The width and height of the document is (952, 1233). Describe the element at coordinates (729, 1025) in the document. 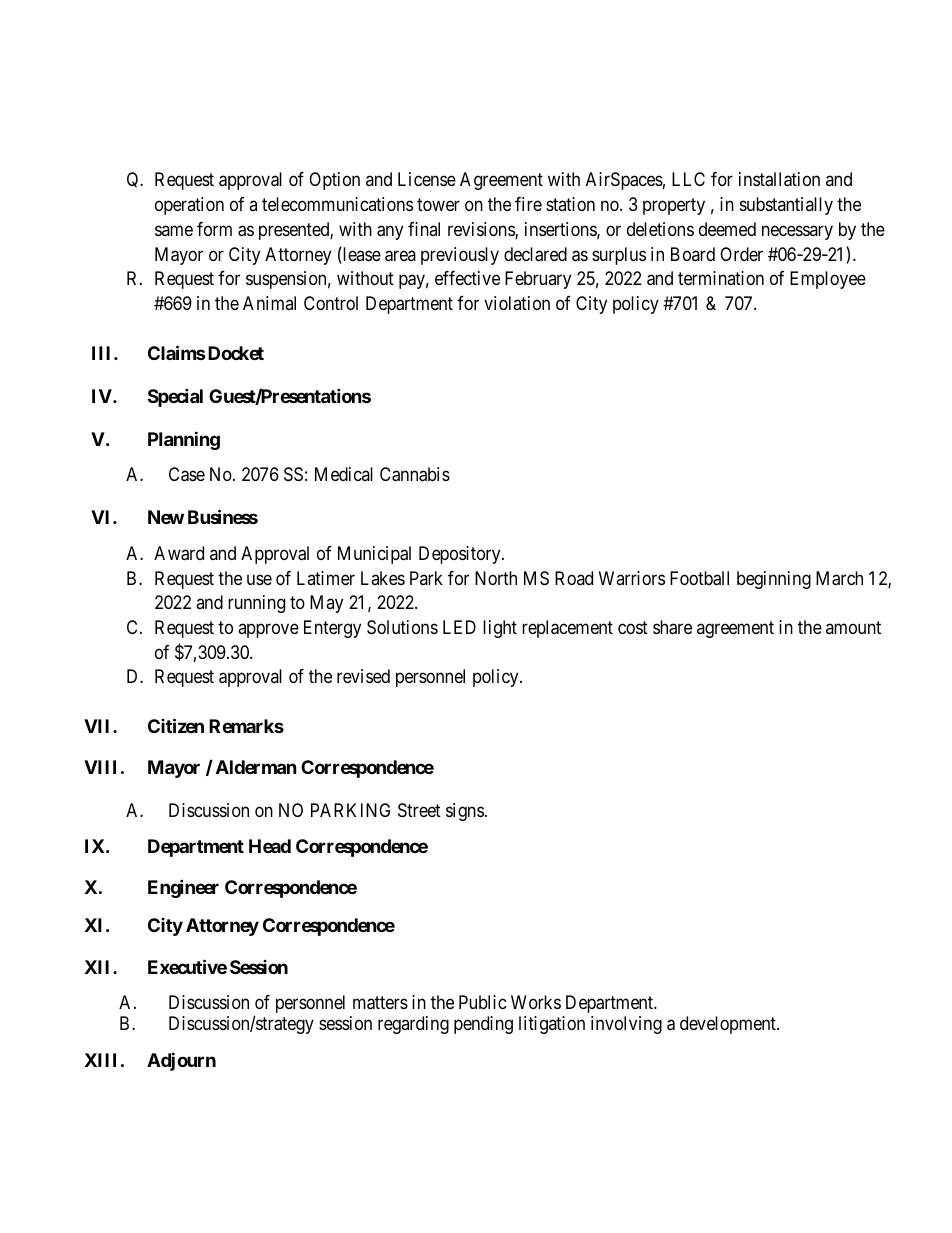

I see `development` at that location.
